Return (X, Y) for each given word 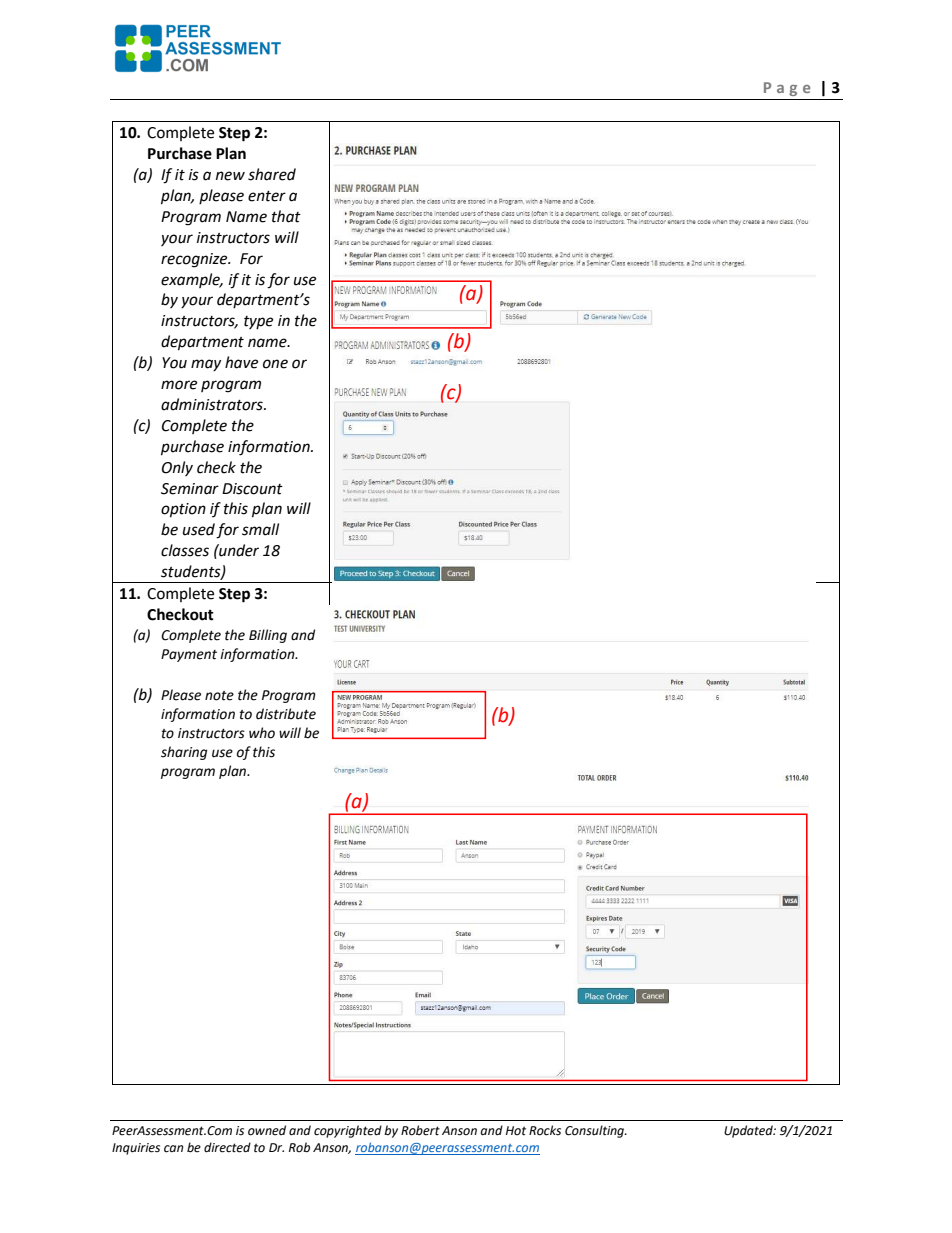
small (260, 529)
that (286, 216)
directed (227, 1147)
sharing (184, 753)
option (183, 510)
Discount (252, 489)
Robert (420, 1130)
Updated (750, 1131)
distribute (286, 714)
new (230, 176)
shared (272, 174)
